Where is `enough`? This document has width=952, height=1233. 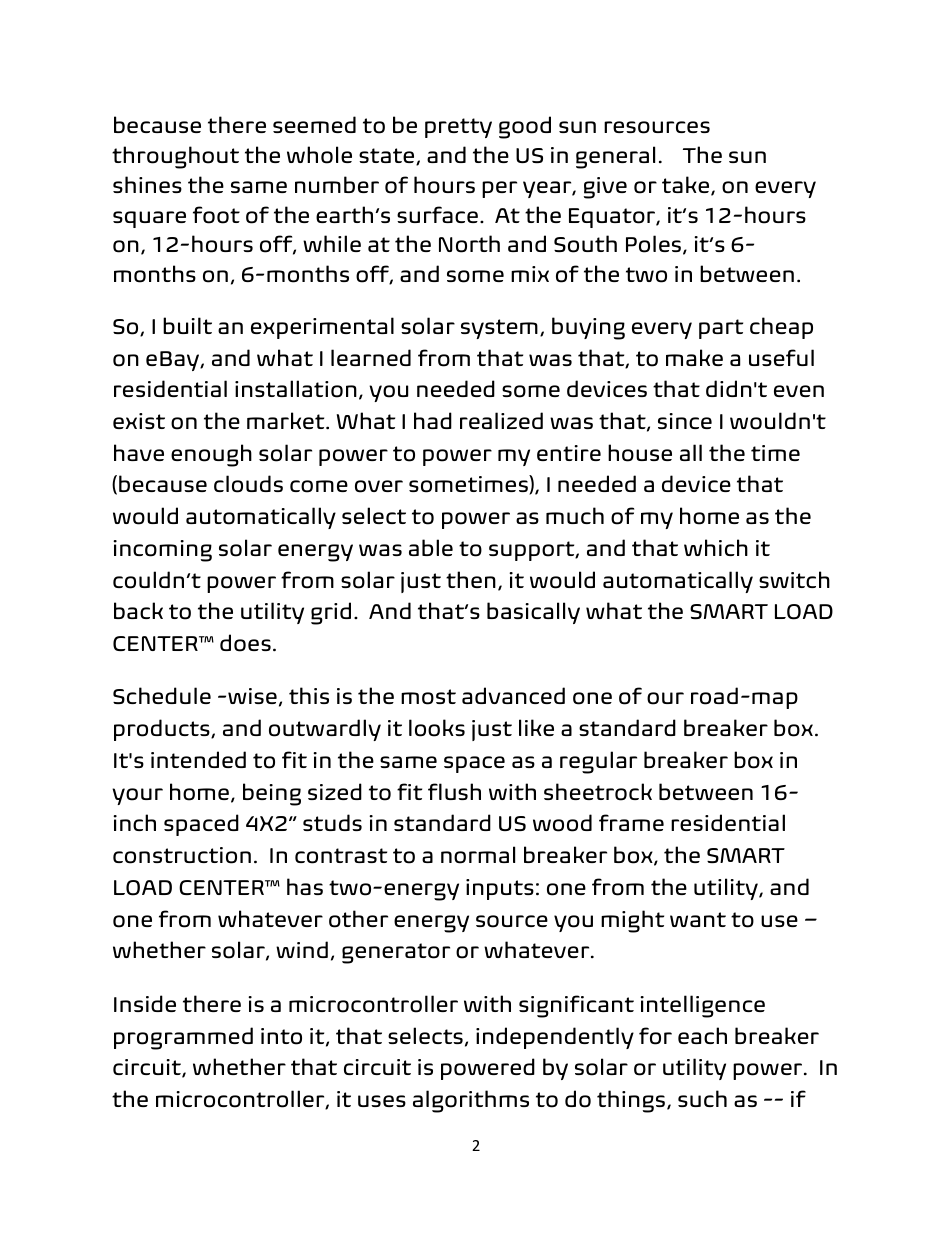 enough is located at coordinates (211, 455).
